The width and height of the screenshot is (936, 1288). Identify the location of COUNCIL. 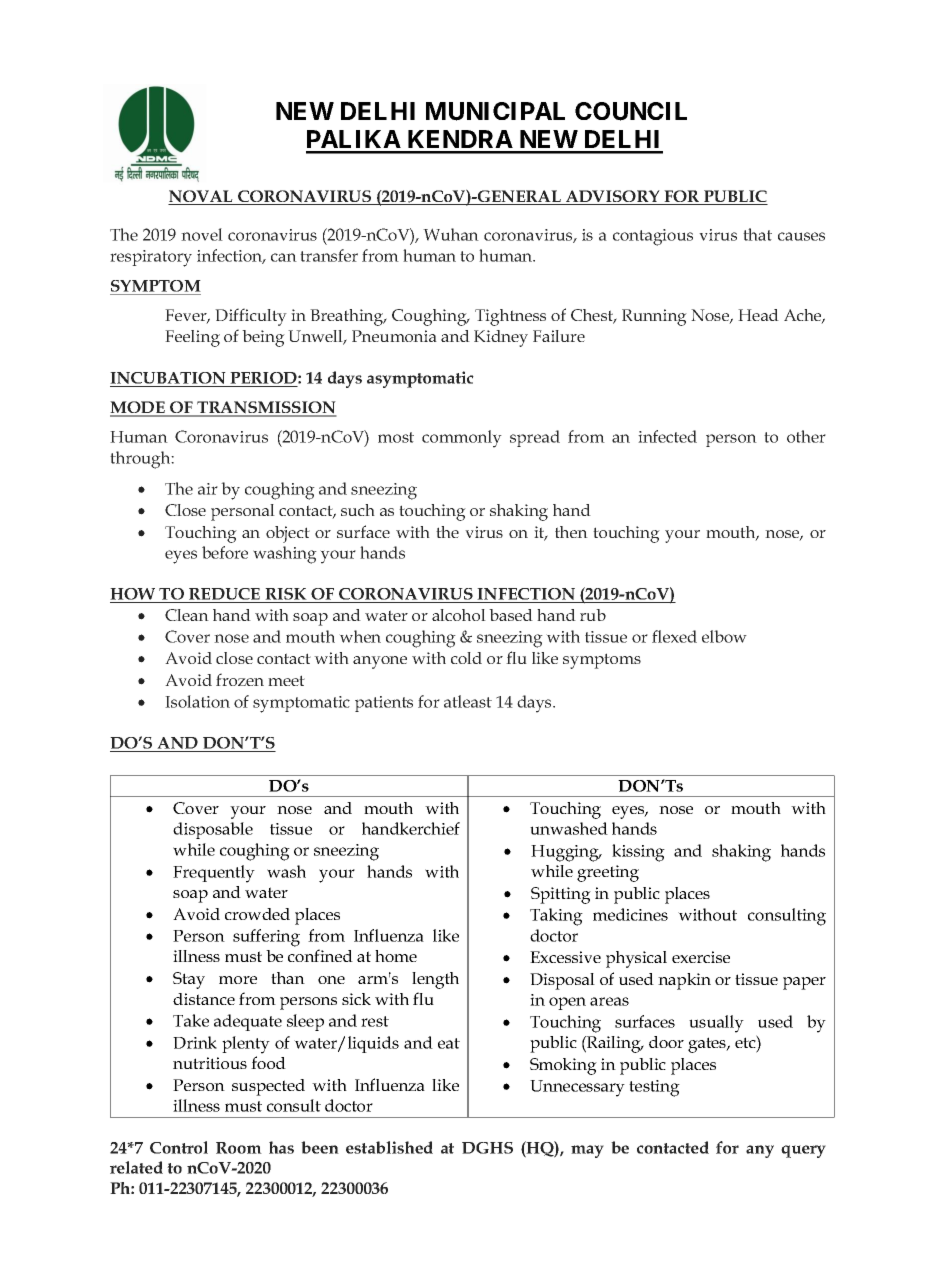
(631, 111).
